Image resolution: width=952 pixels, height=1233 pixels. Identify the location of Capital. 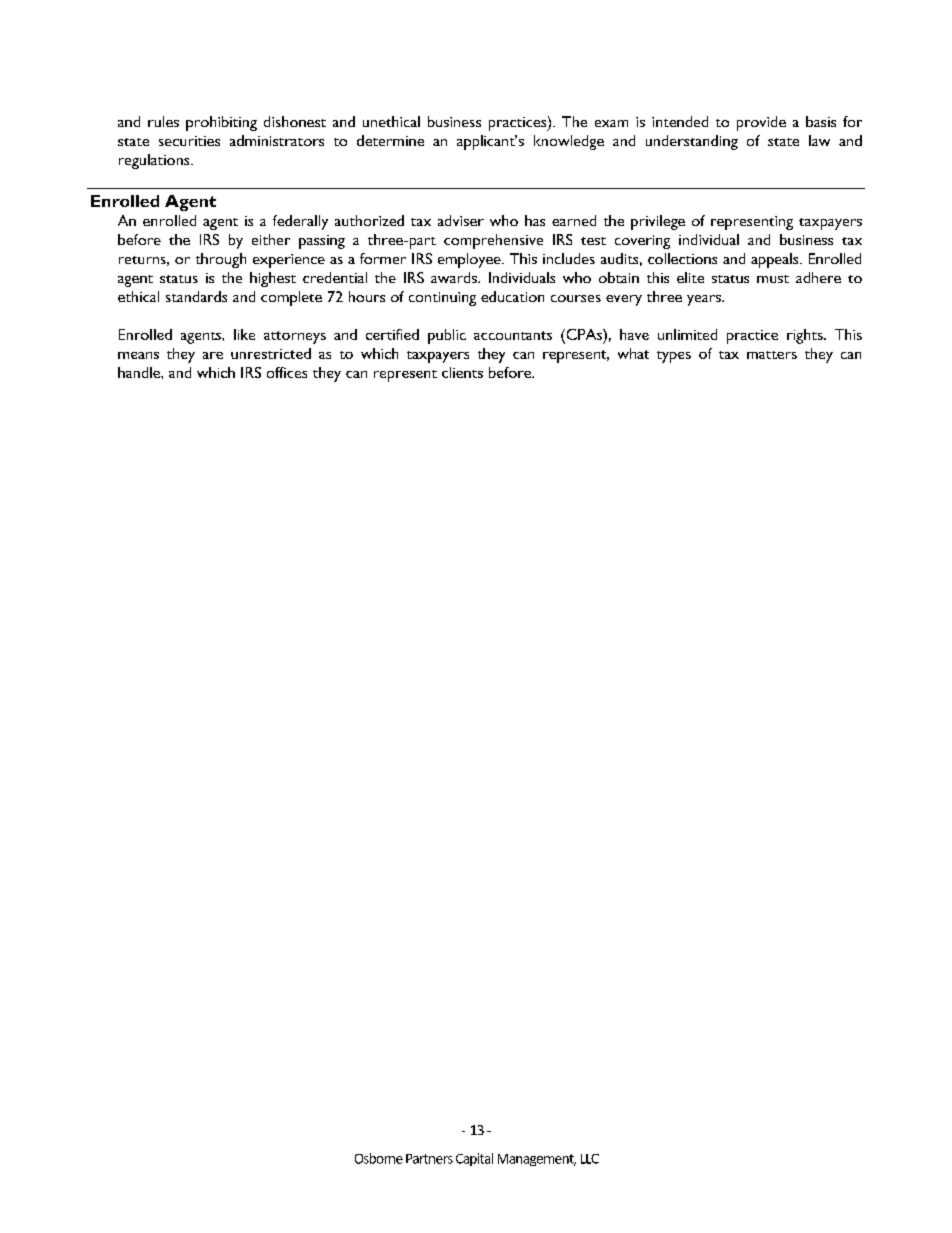
(474, 1159).
